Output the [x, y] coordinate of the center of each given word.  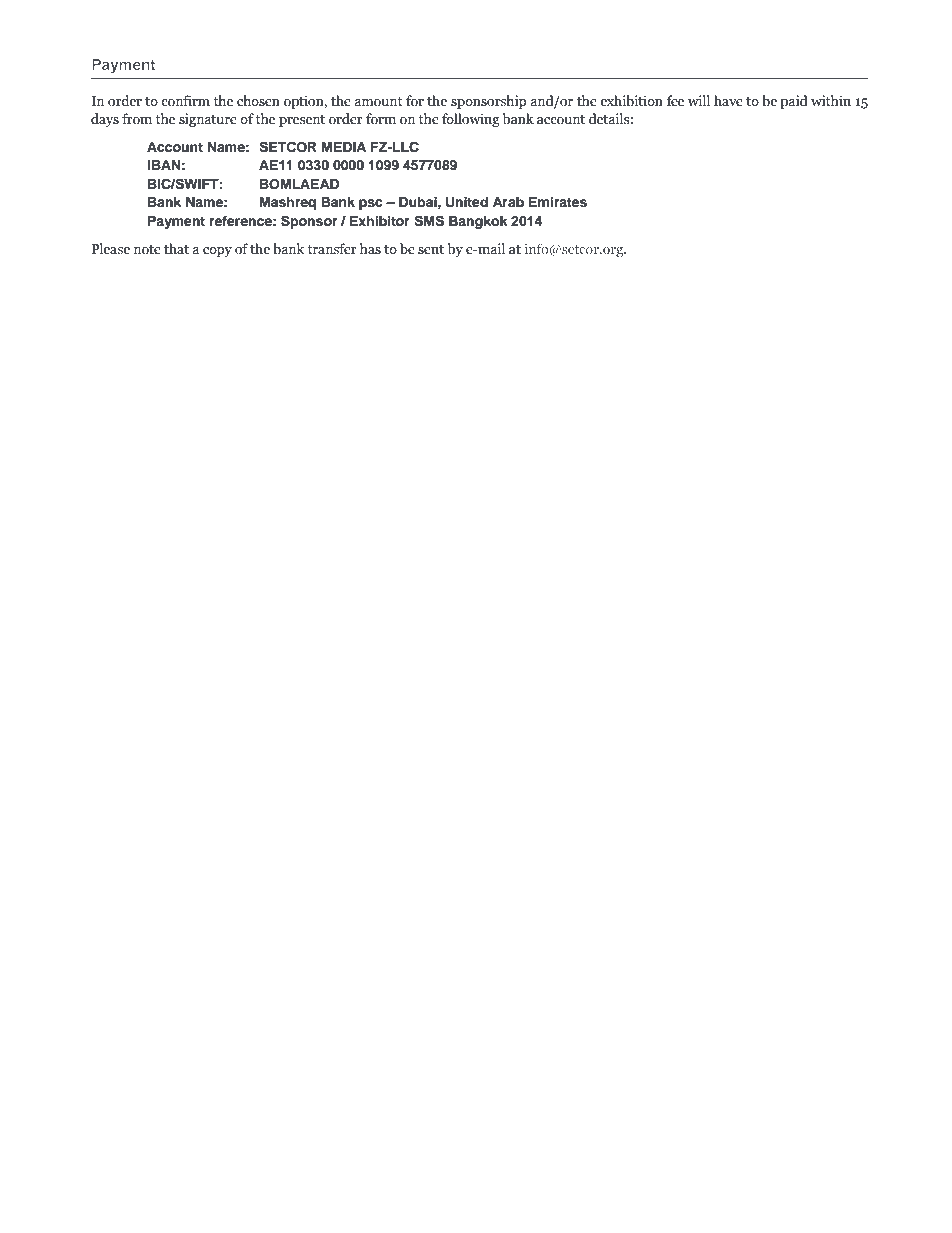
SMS [429, 221]
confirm [185, 101]
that [176, 249]
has [370, 249]
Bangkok [478, 222]
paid [794, 102]
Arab [508, 202]
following [471, 120]
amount [378, 102]
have [728, 101]
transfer [332, 249]
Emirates [558, 202]
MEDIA [344, 147]
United [467, 202]
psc [370, 204]
